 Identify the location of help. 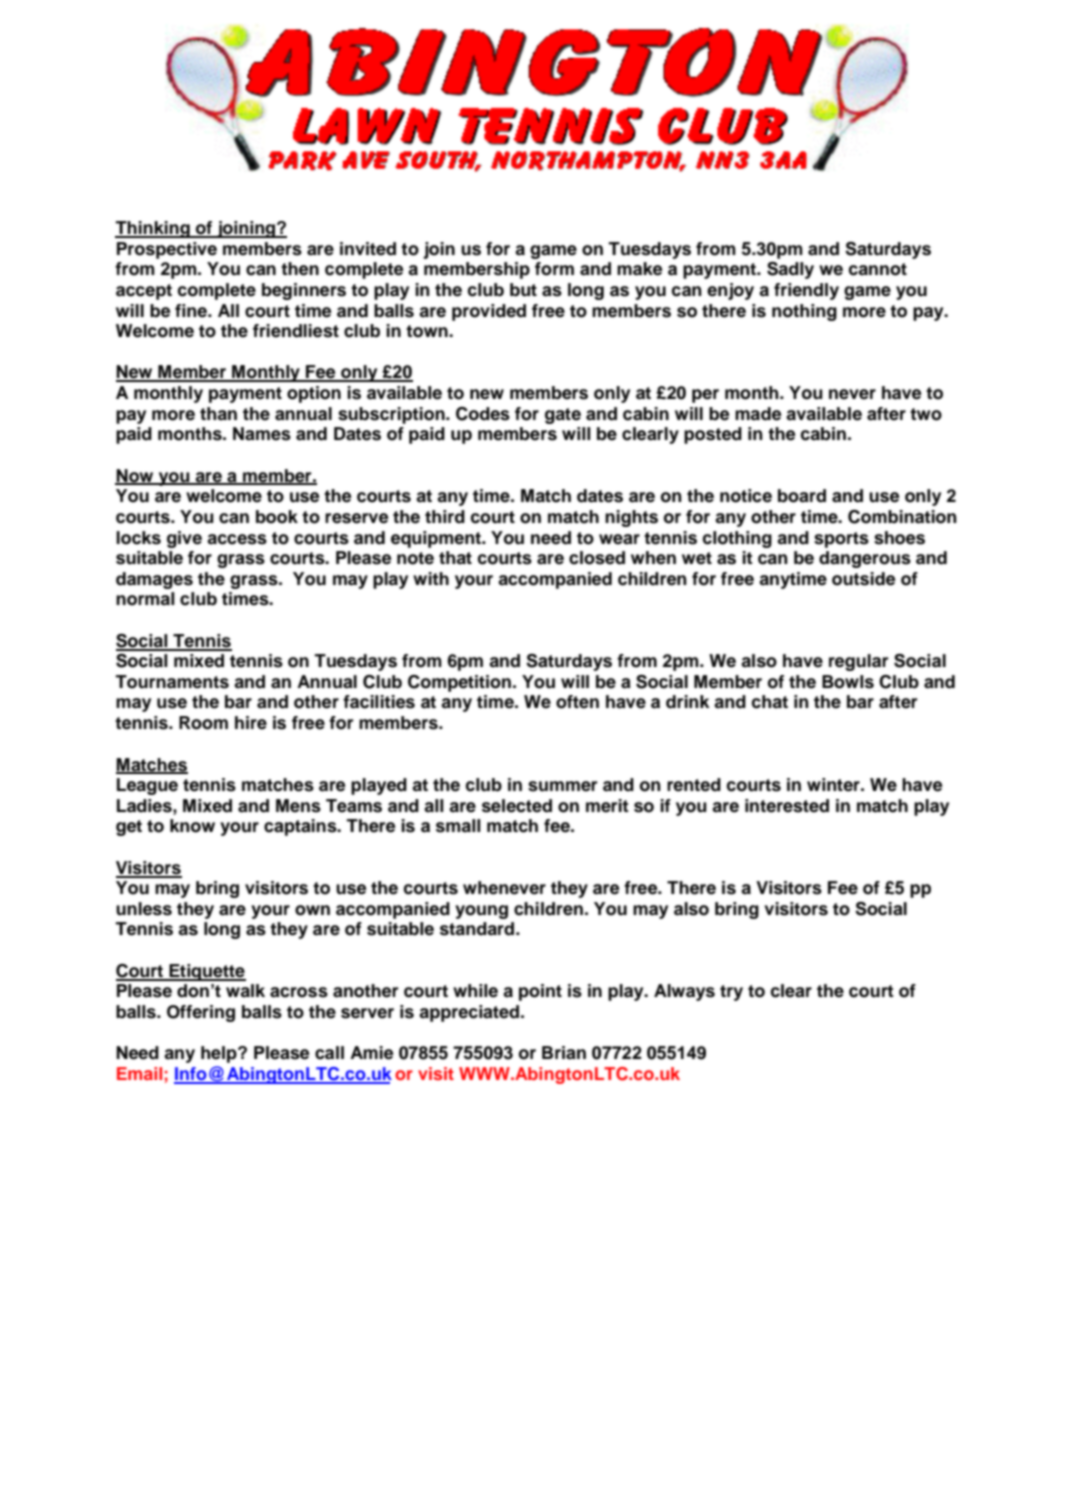
(220, 1054).
